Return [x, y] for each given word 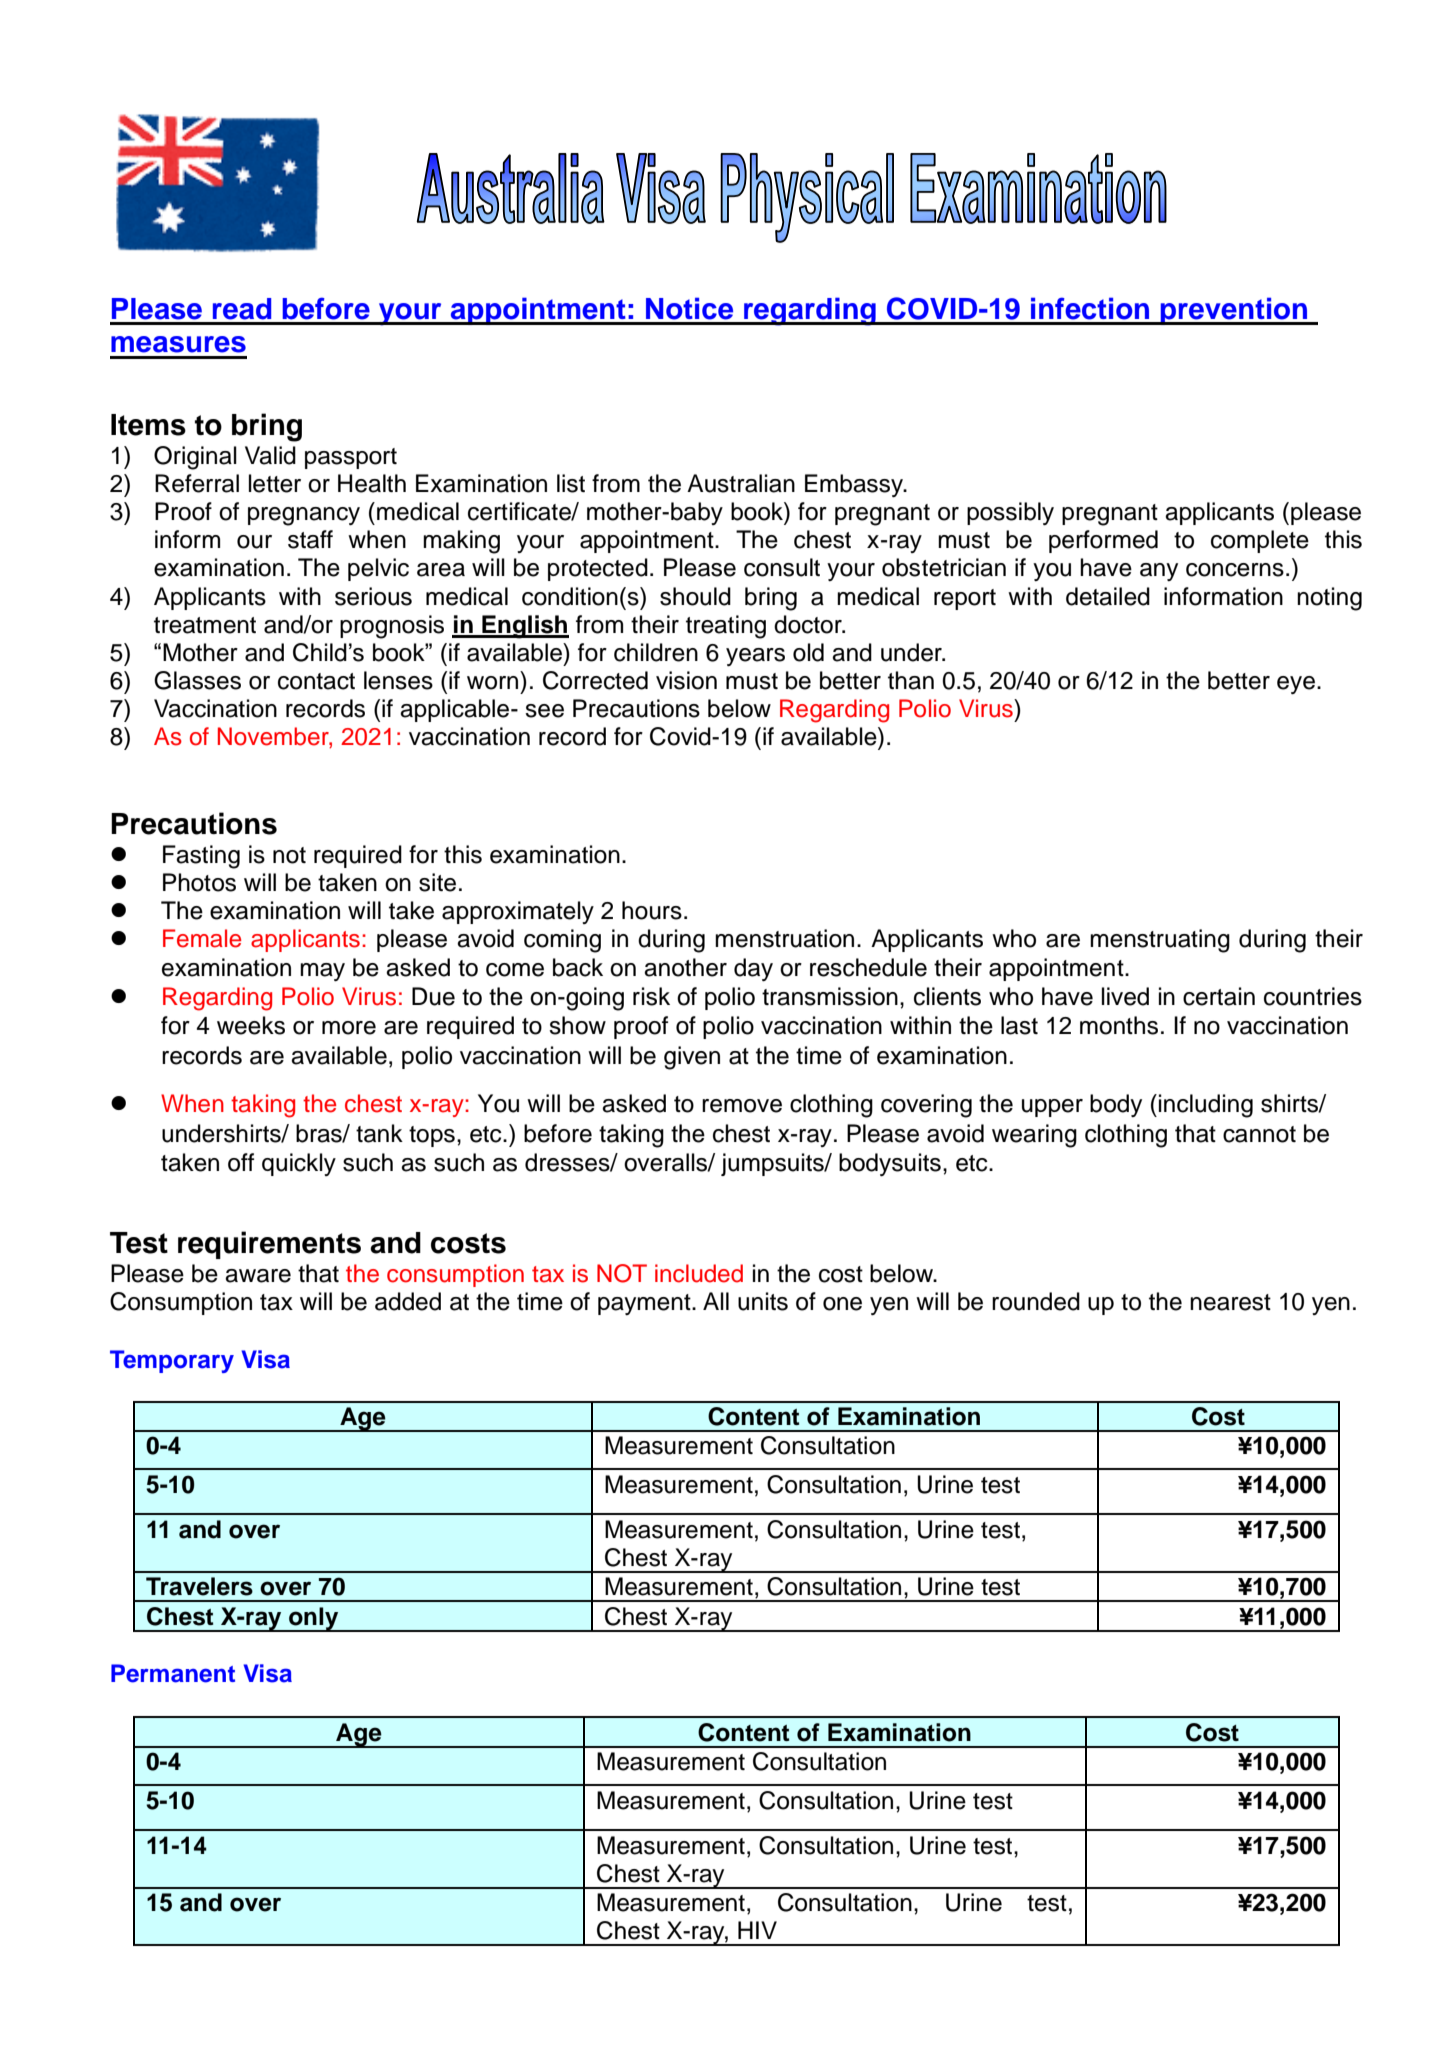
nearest [1230, 1302]
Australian [741, 483]
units [763, 1301]
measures [178, 344]
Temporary [172, 1361]
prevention [1234, 311]
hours [652, 910]
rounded [1036, 1301]
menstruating [1160, 941]
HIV [757, 1930]
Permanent [173, 1673]
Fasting [201, 857]
